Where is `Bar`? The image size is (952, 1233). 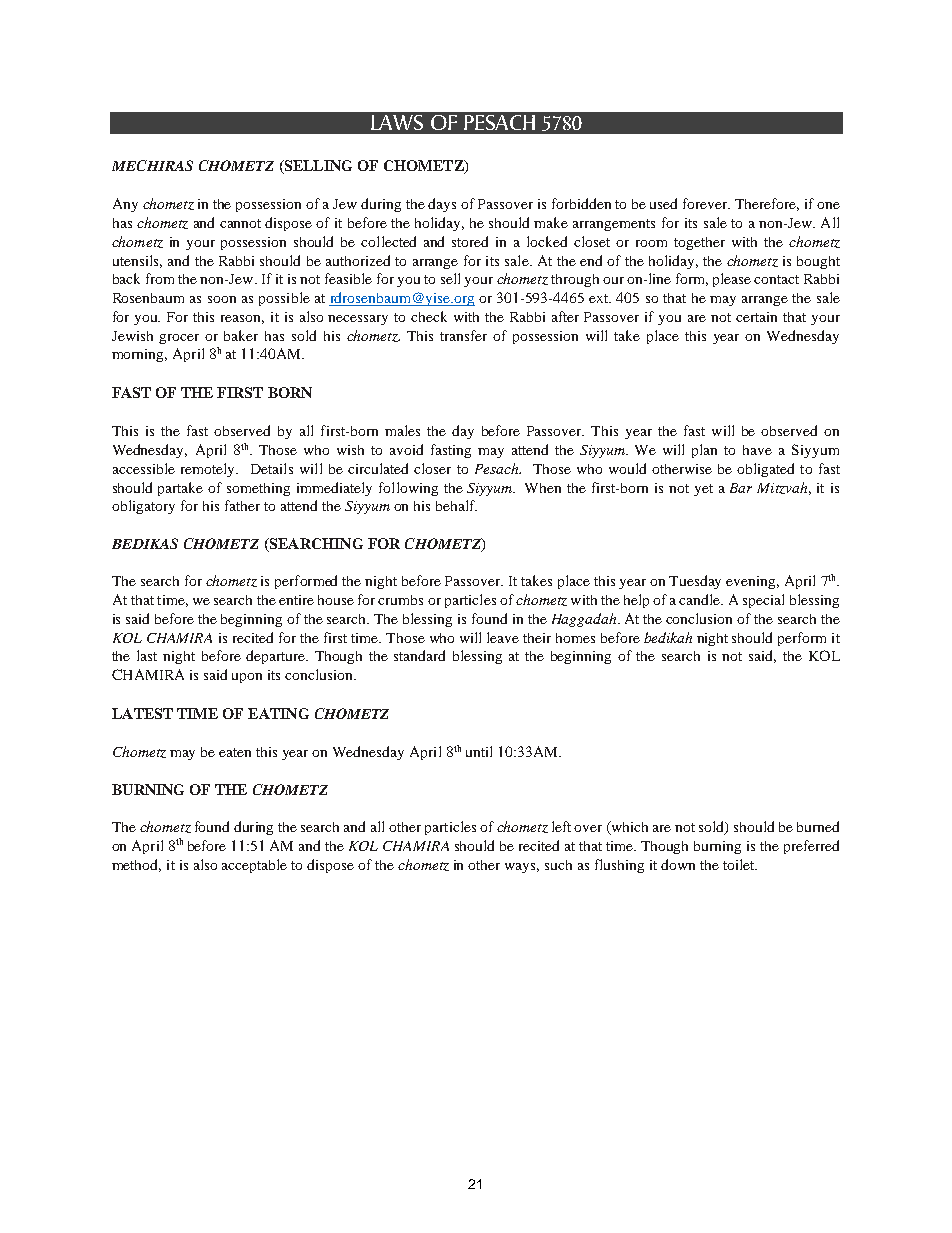 Bar is located at coordinates (741, 488).
